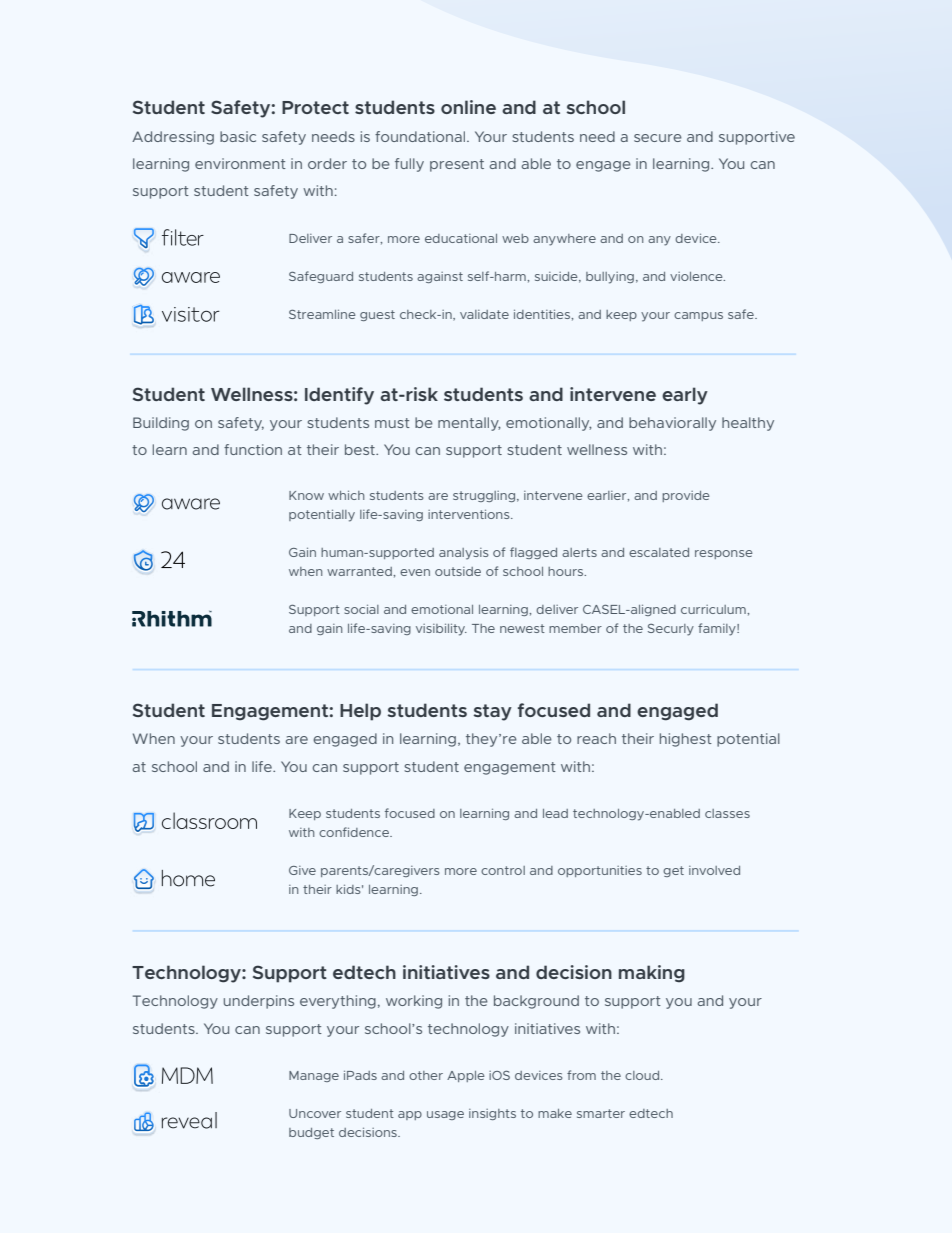 The height and width of the screenshot is (1233, 952). What do you see at coordinates (445, 1115) in the screenshot?
I see `usage` at bounding box center [445, 1115].
